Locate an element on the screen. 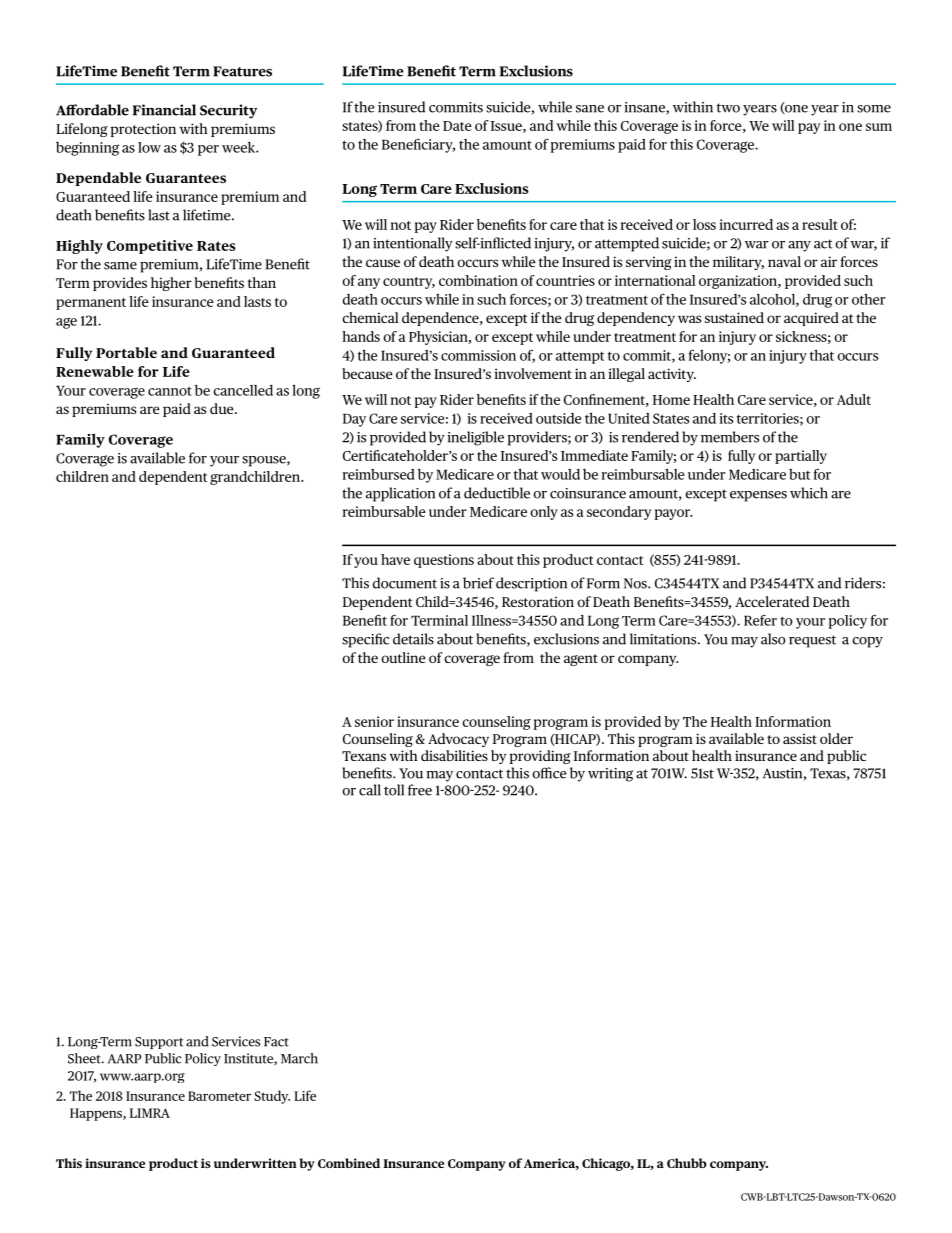  Financial is located at coordinates (164, 110).
